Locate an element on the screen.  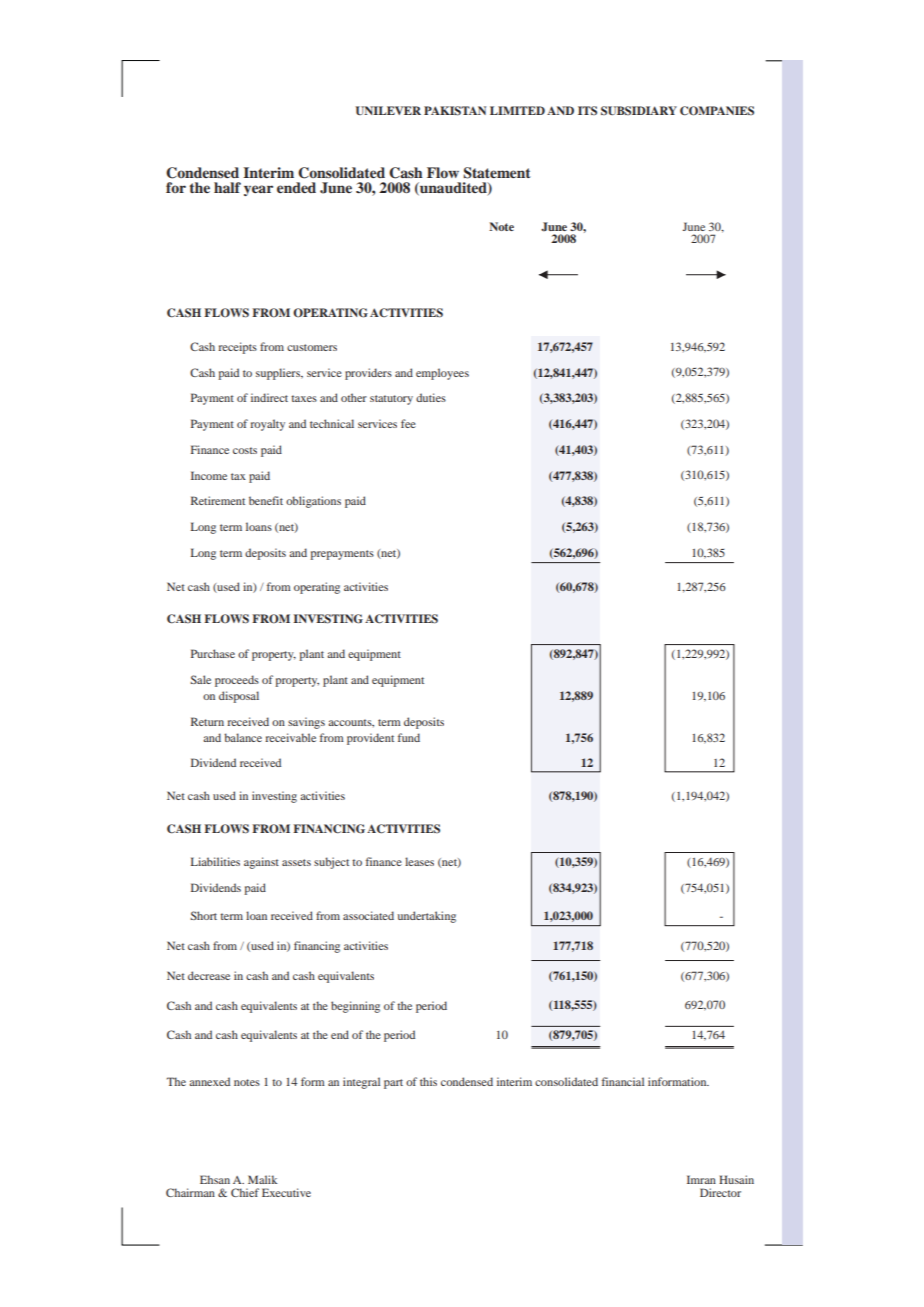
Malik is located at coordinates (262, 1179).
